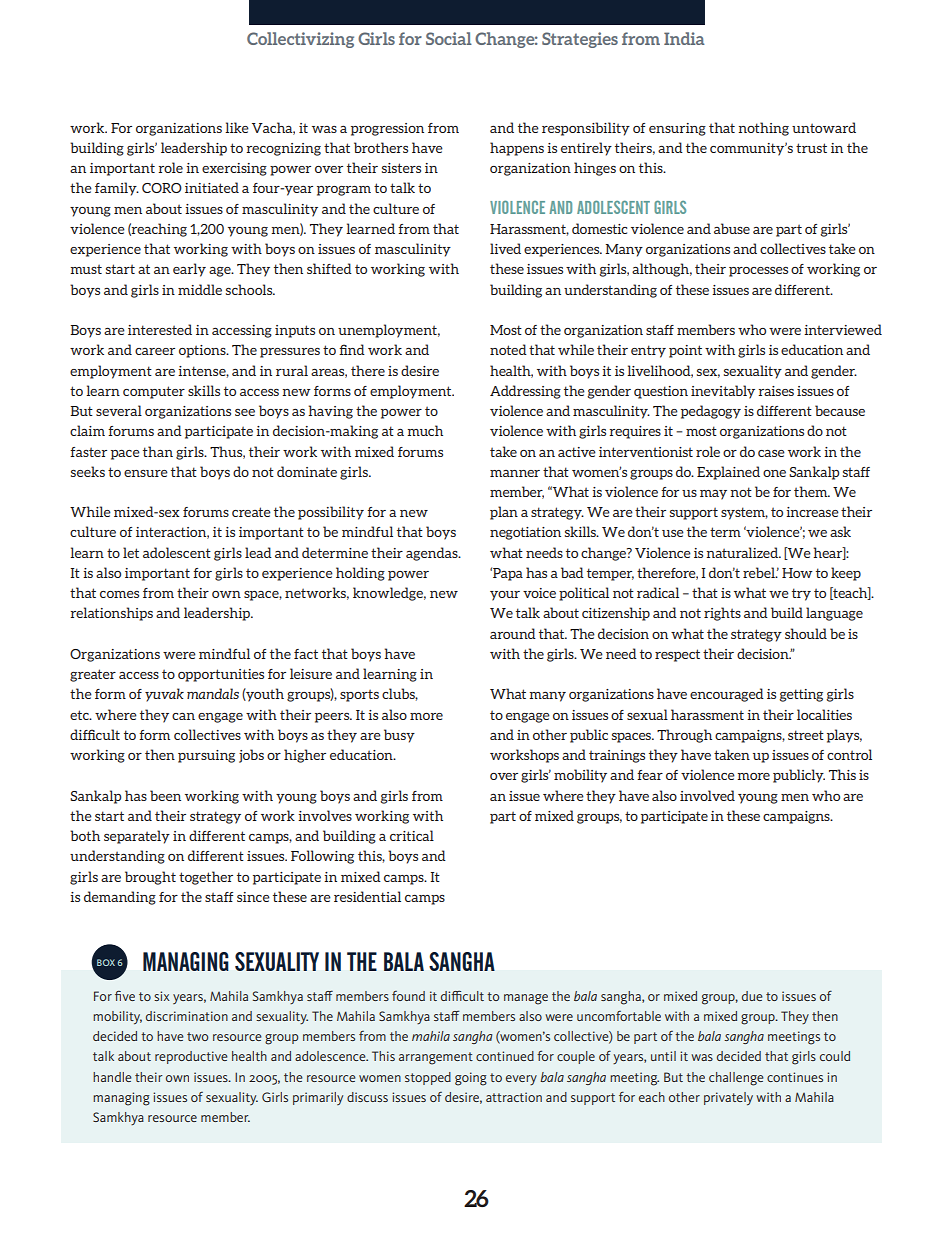  What do you see at coordinates (758, 272) in the document?
I see `processes` at bounding box center [758, 272].
